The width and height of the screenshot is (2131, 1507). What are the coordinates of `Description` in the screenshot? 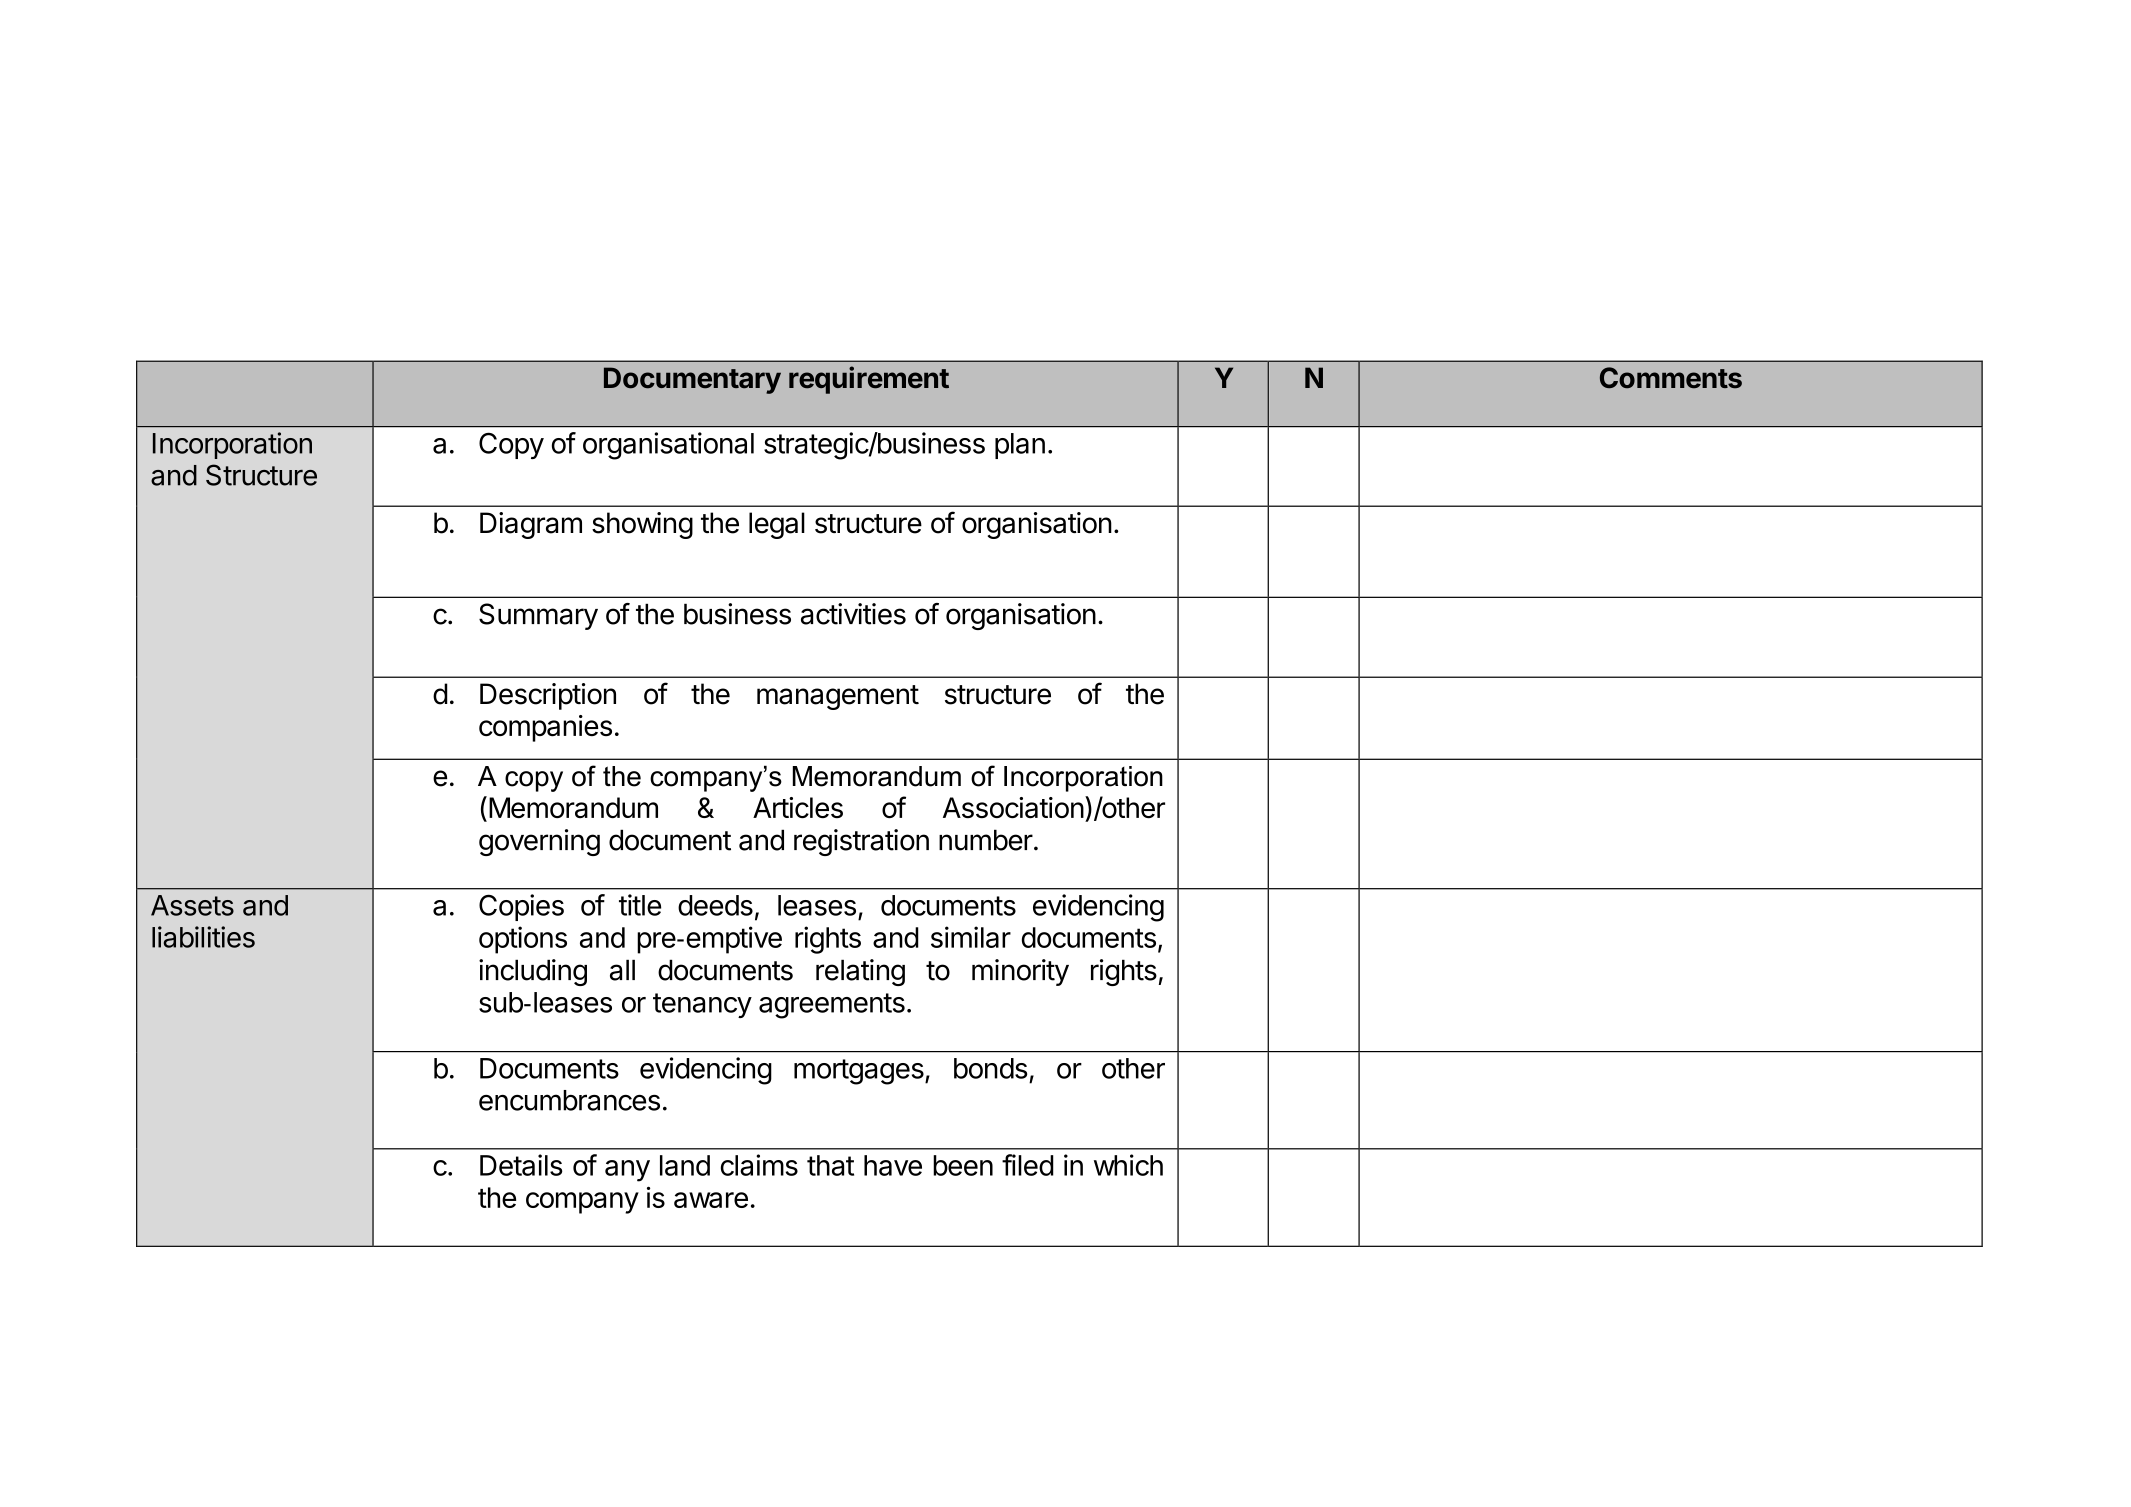 It's located at (548, 696).
